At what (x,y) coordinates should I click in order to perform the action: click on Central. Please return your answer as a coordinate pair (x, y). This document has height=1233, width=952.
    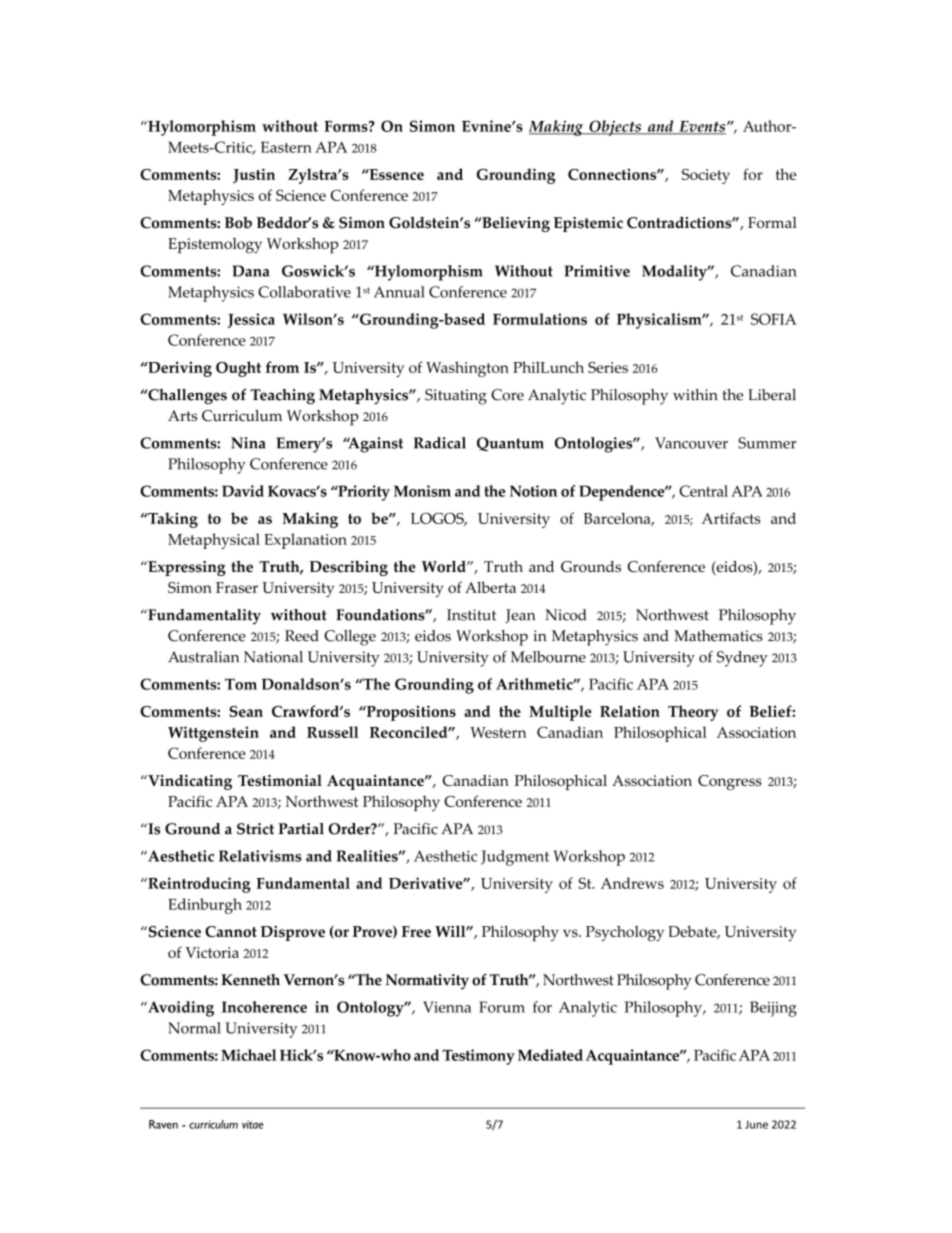
    Looking at the image, I should click on (703, 491).
